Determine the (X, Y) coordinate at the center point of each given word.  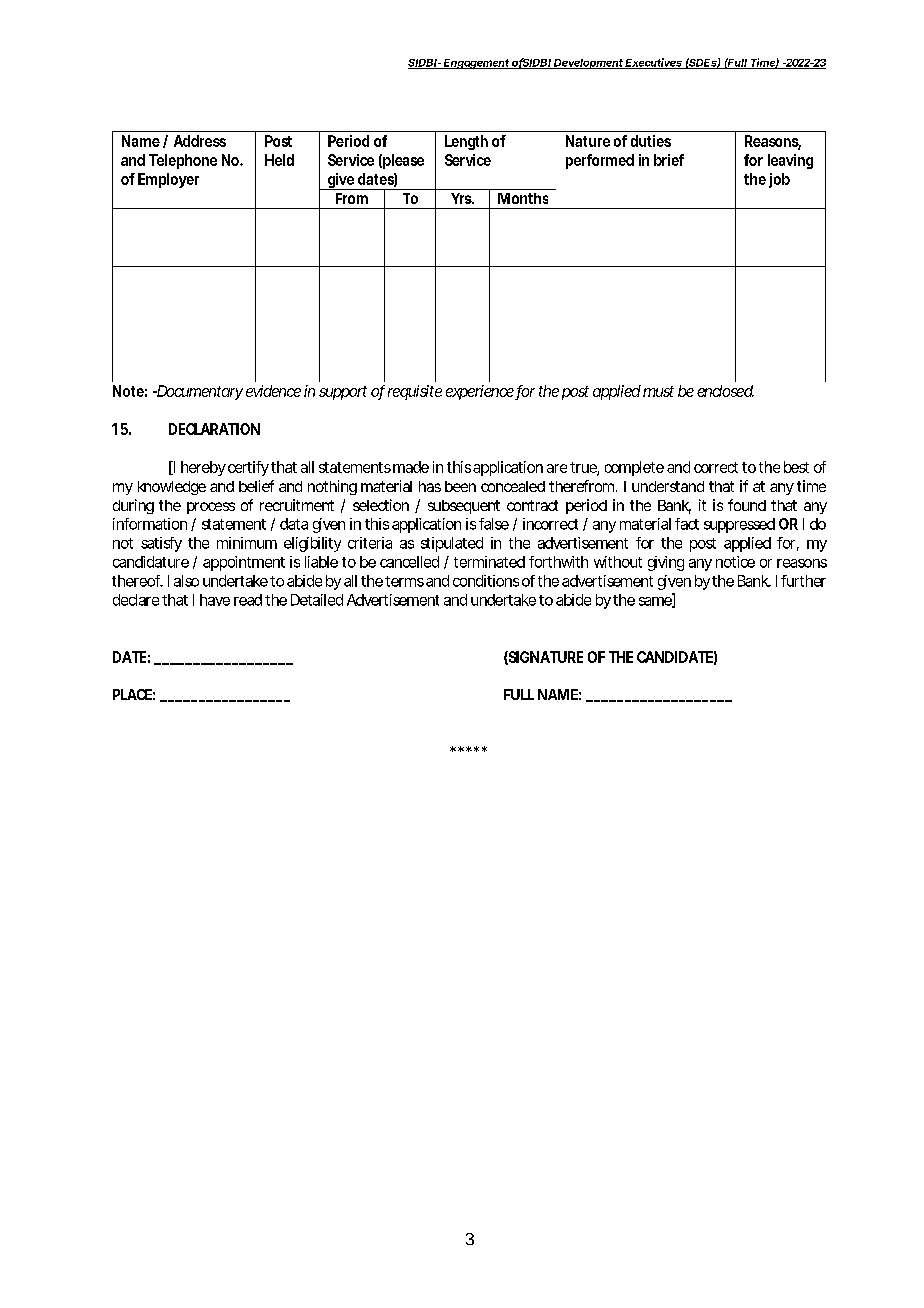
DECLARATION (214, 429)
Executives (654, 63)
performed (600, 161)
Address (200, 141)
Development (589, 64)
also (186, 581)
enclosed (725, 391)
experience (481, 392)
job (779, 180)
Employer (168, 180)
